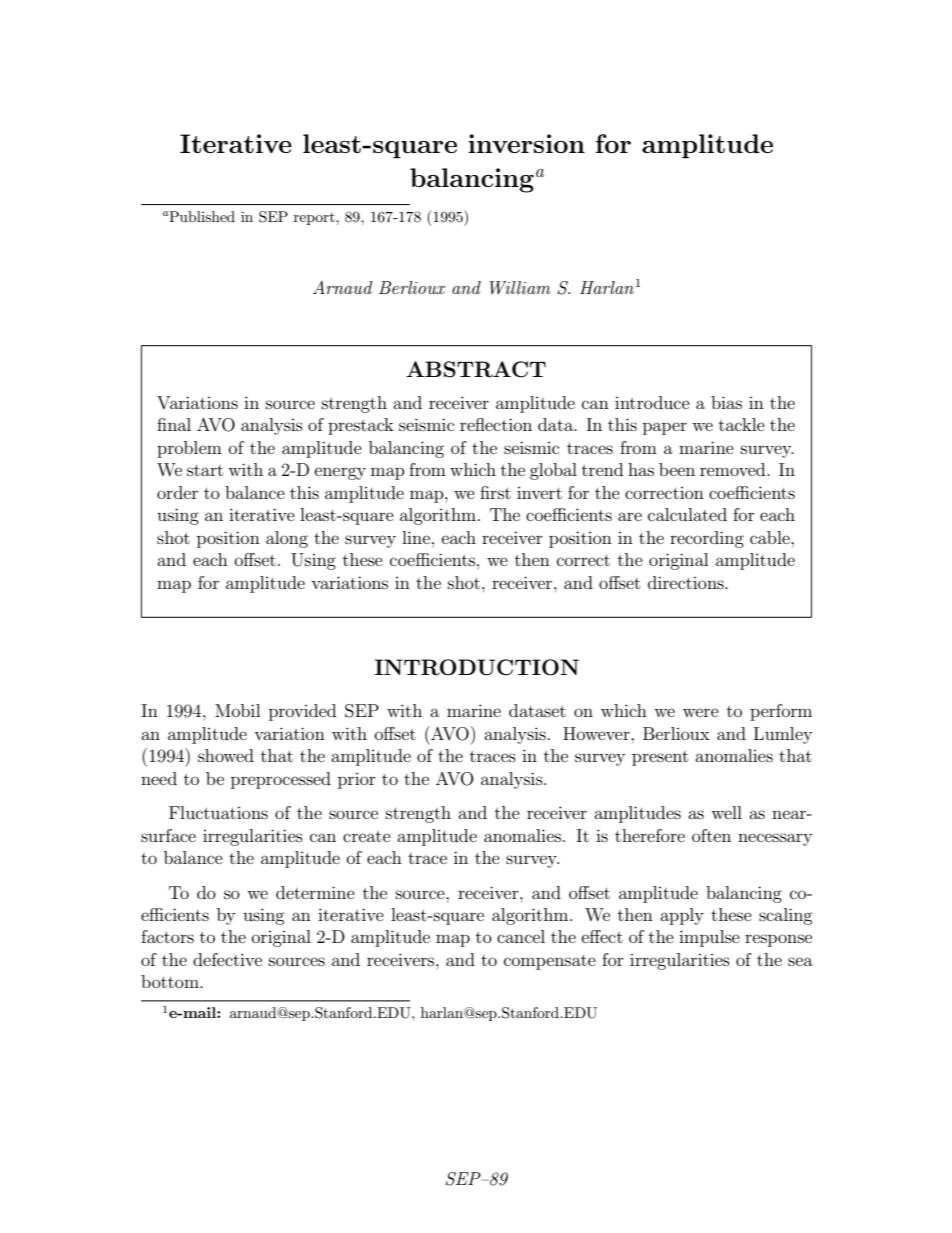 The image size is (952, 1233). What do you see at coordinates (520, 287) in the document?
I see `William` at bounding box center [520, 287].
